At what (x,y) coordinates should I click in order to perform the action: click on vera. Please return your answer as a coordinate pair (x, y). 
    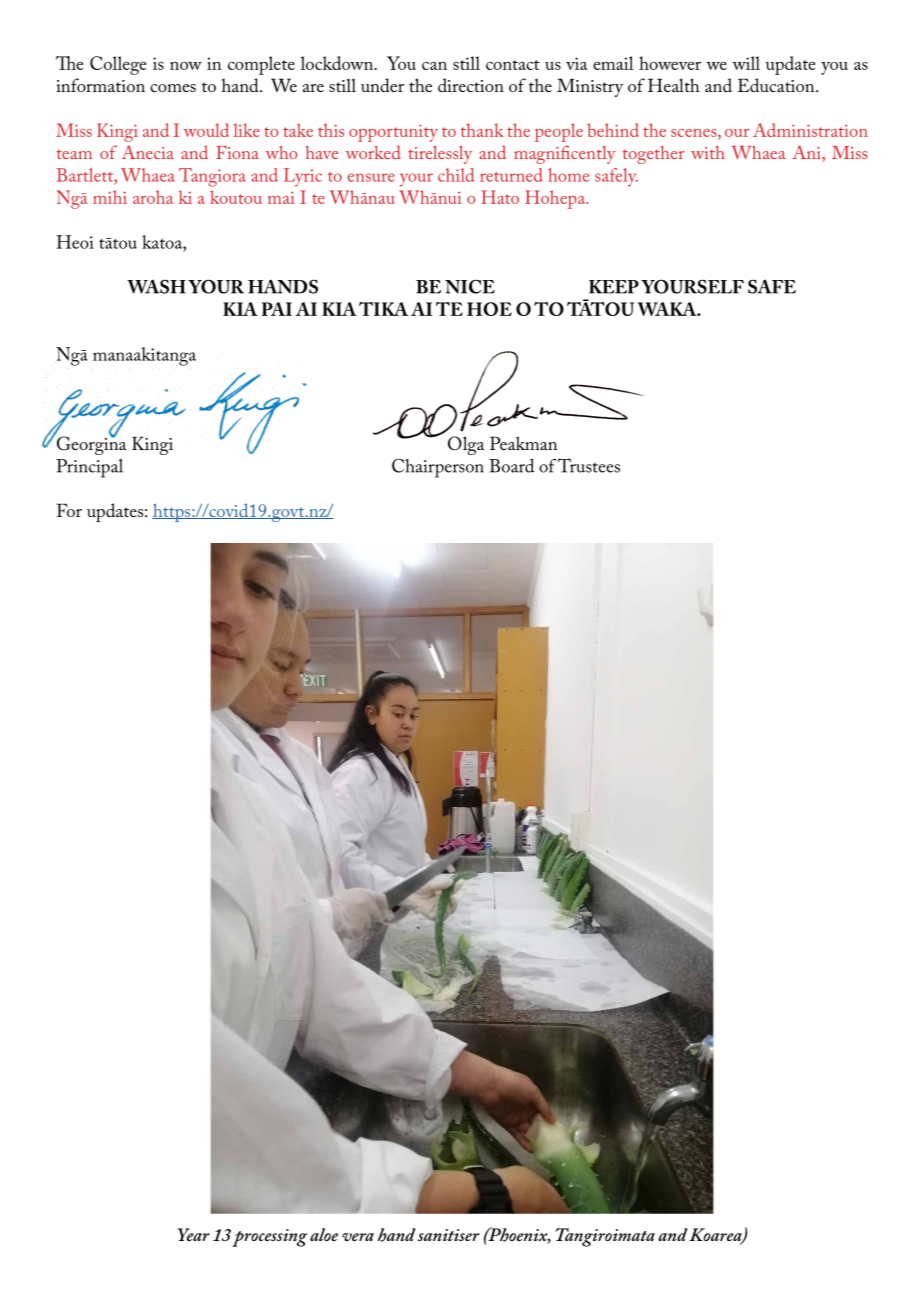
    Looking at the image, I should click on (358, 1237).
